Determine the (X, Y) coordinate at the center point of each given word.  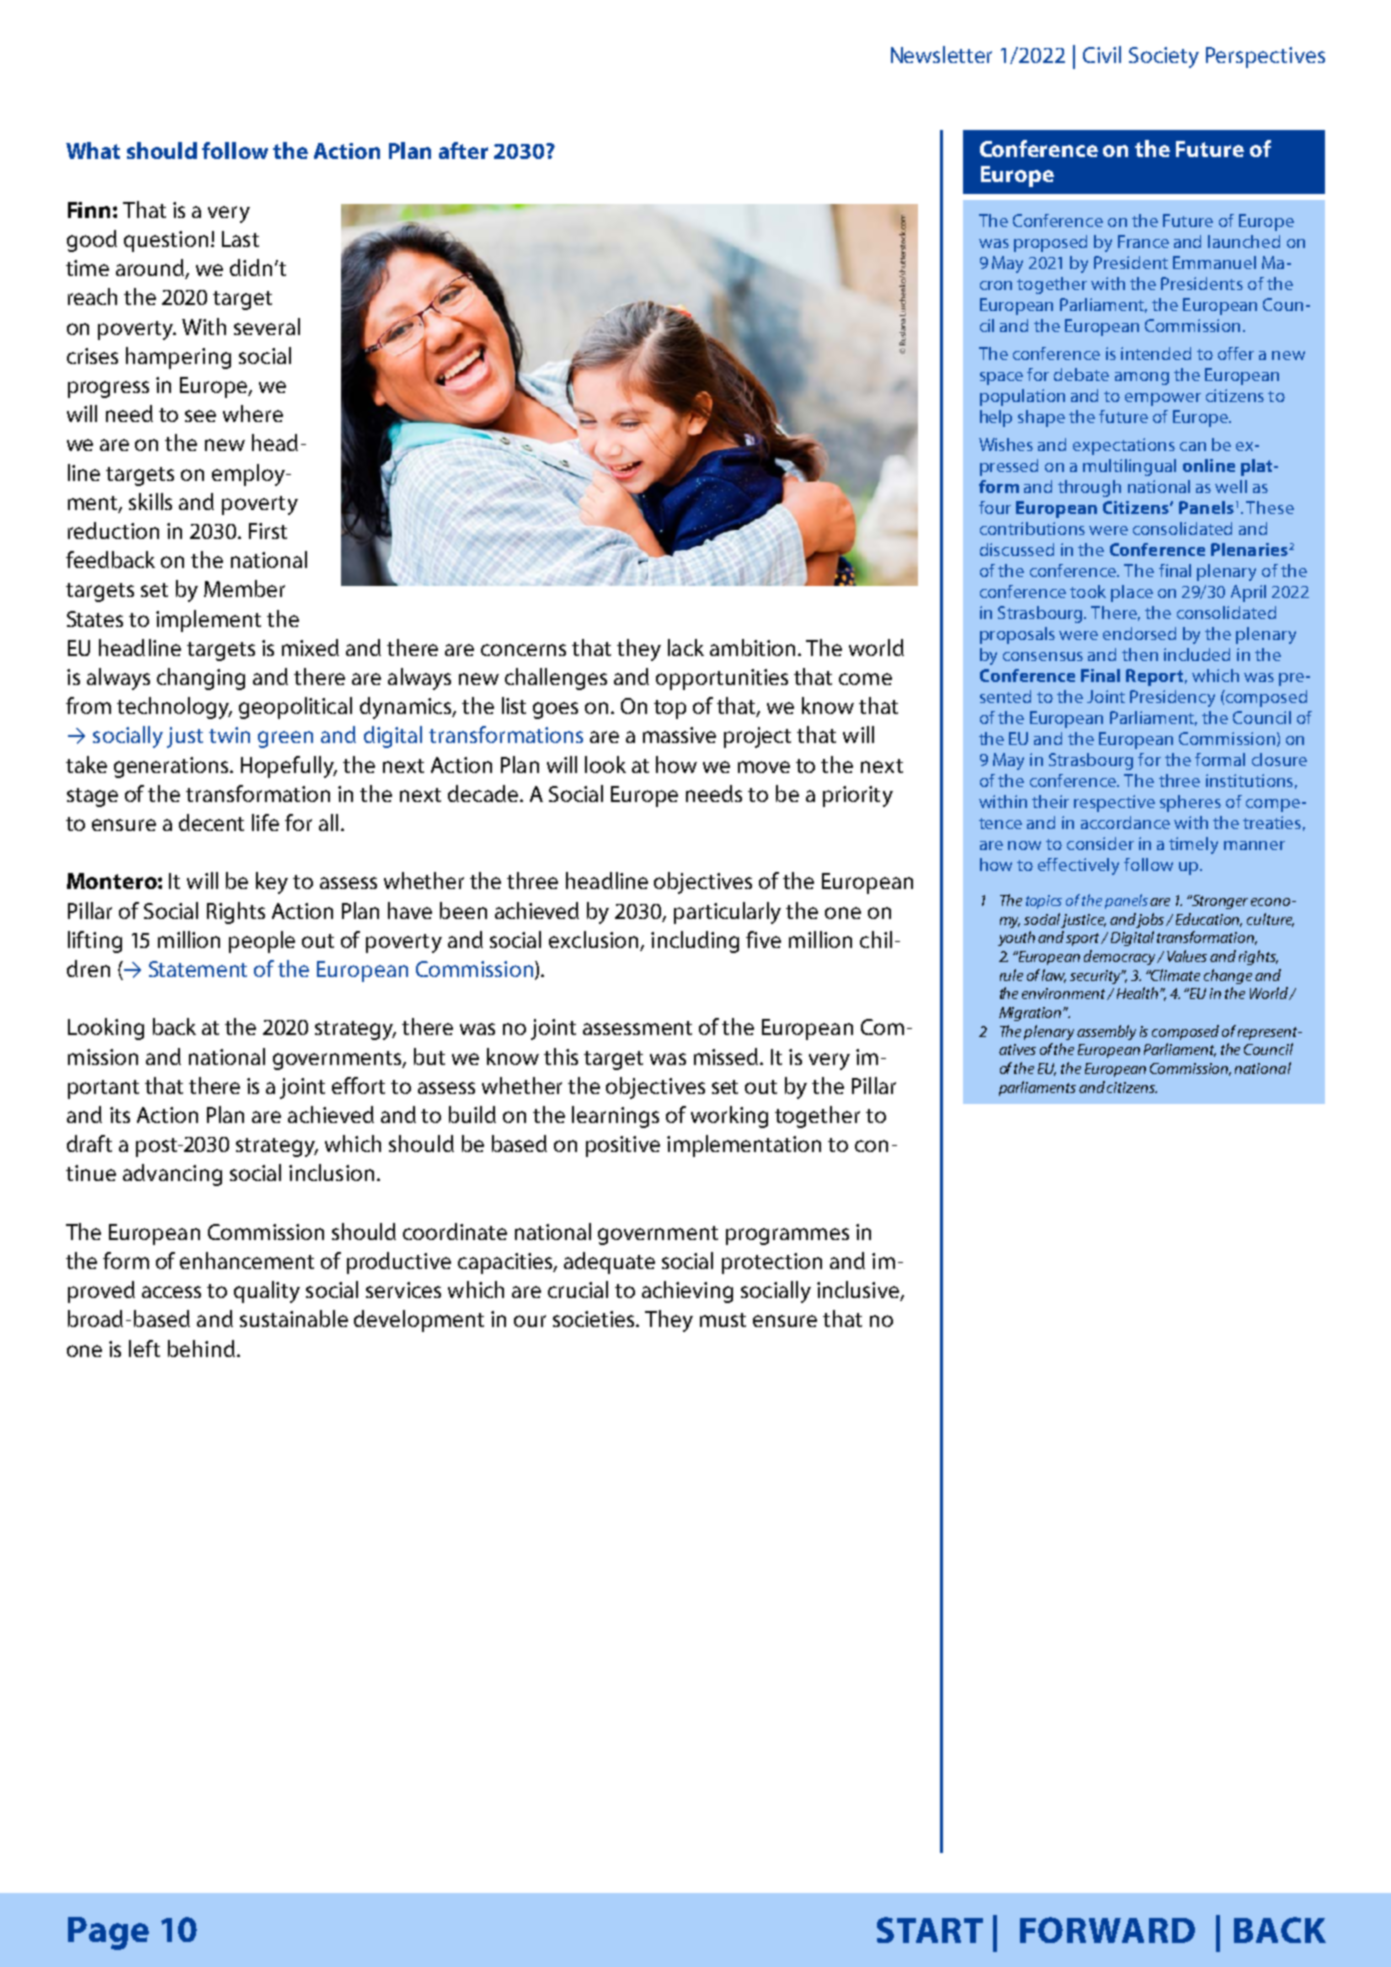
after (463, 150)
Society (1164, 57)
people (262, 942)
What (93, 150)
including (695, 942)
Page (108, 1933)
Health (1139, 993)
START (930, 1930)
